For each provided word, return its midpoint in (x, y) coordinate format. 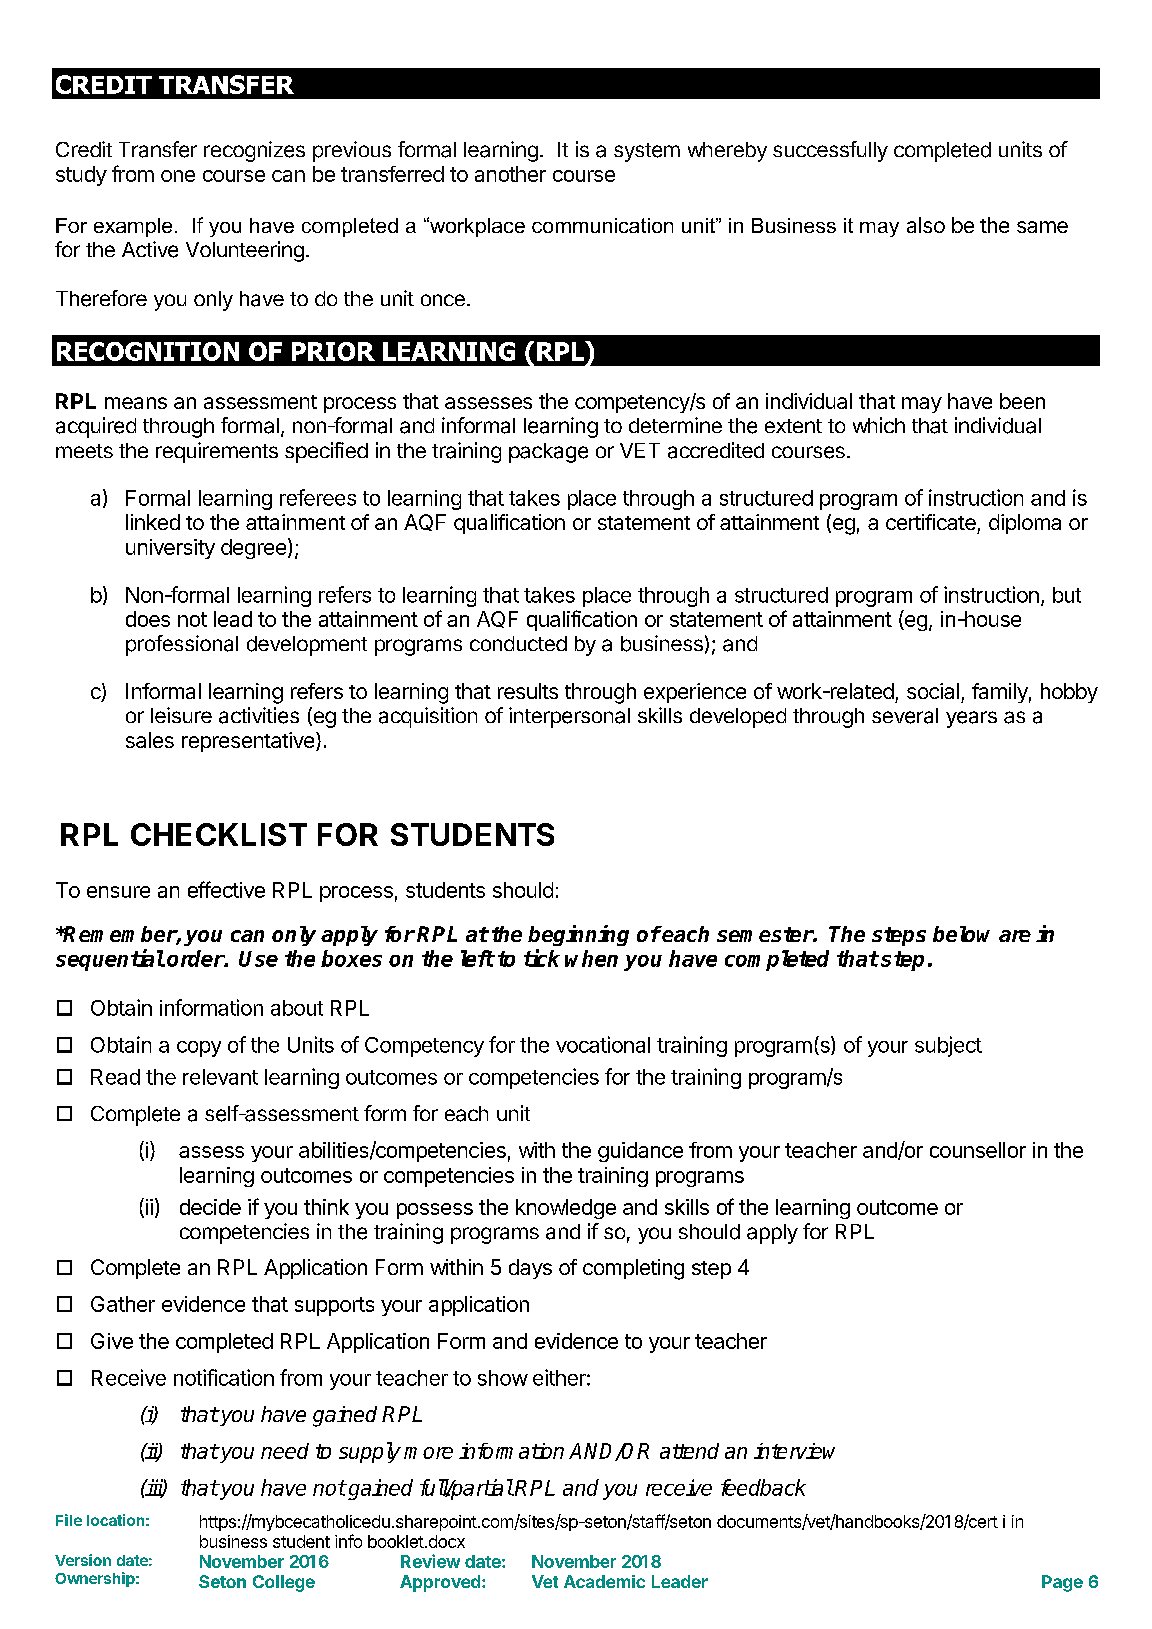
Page (1062, 1583)
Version (83, 1560)
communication (602, 225)
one (178, 176)
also (926, 225)
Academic (604, 1581)
